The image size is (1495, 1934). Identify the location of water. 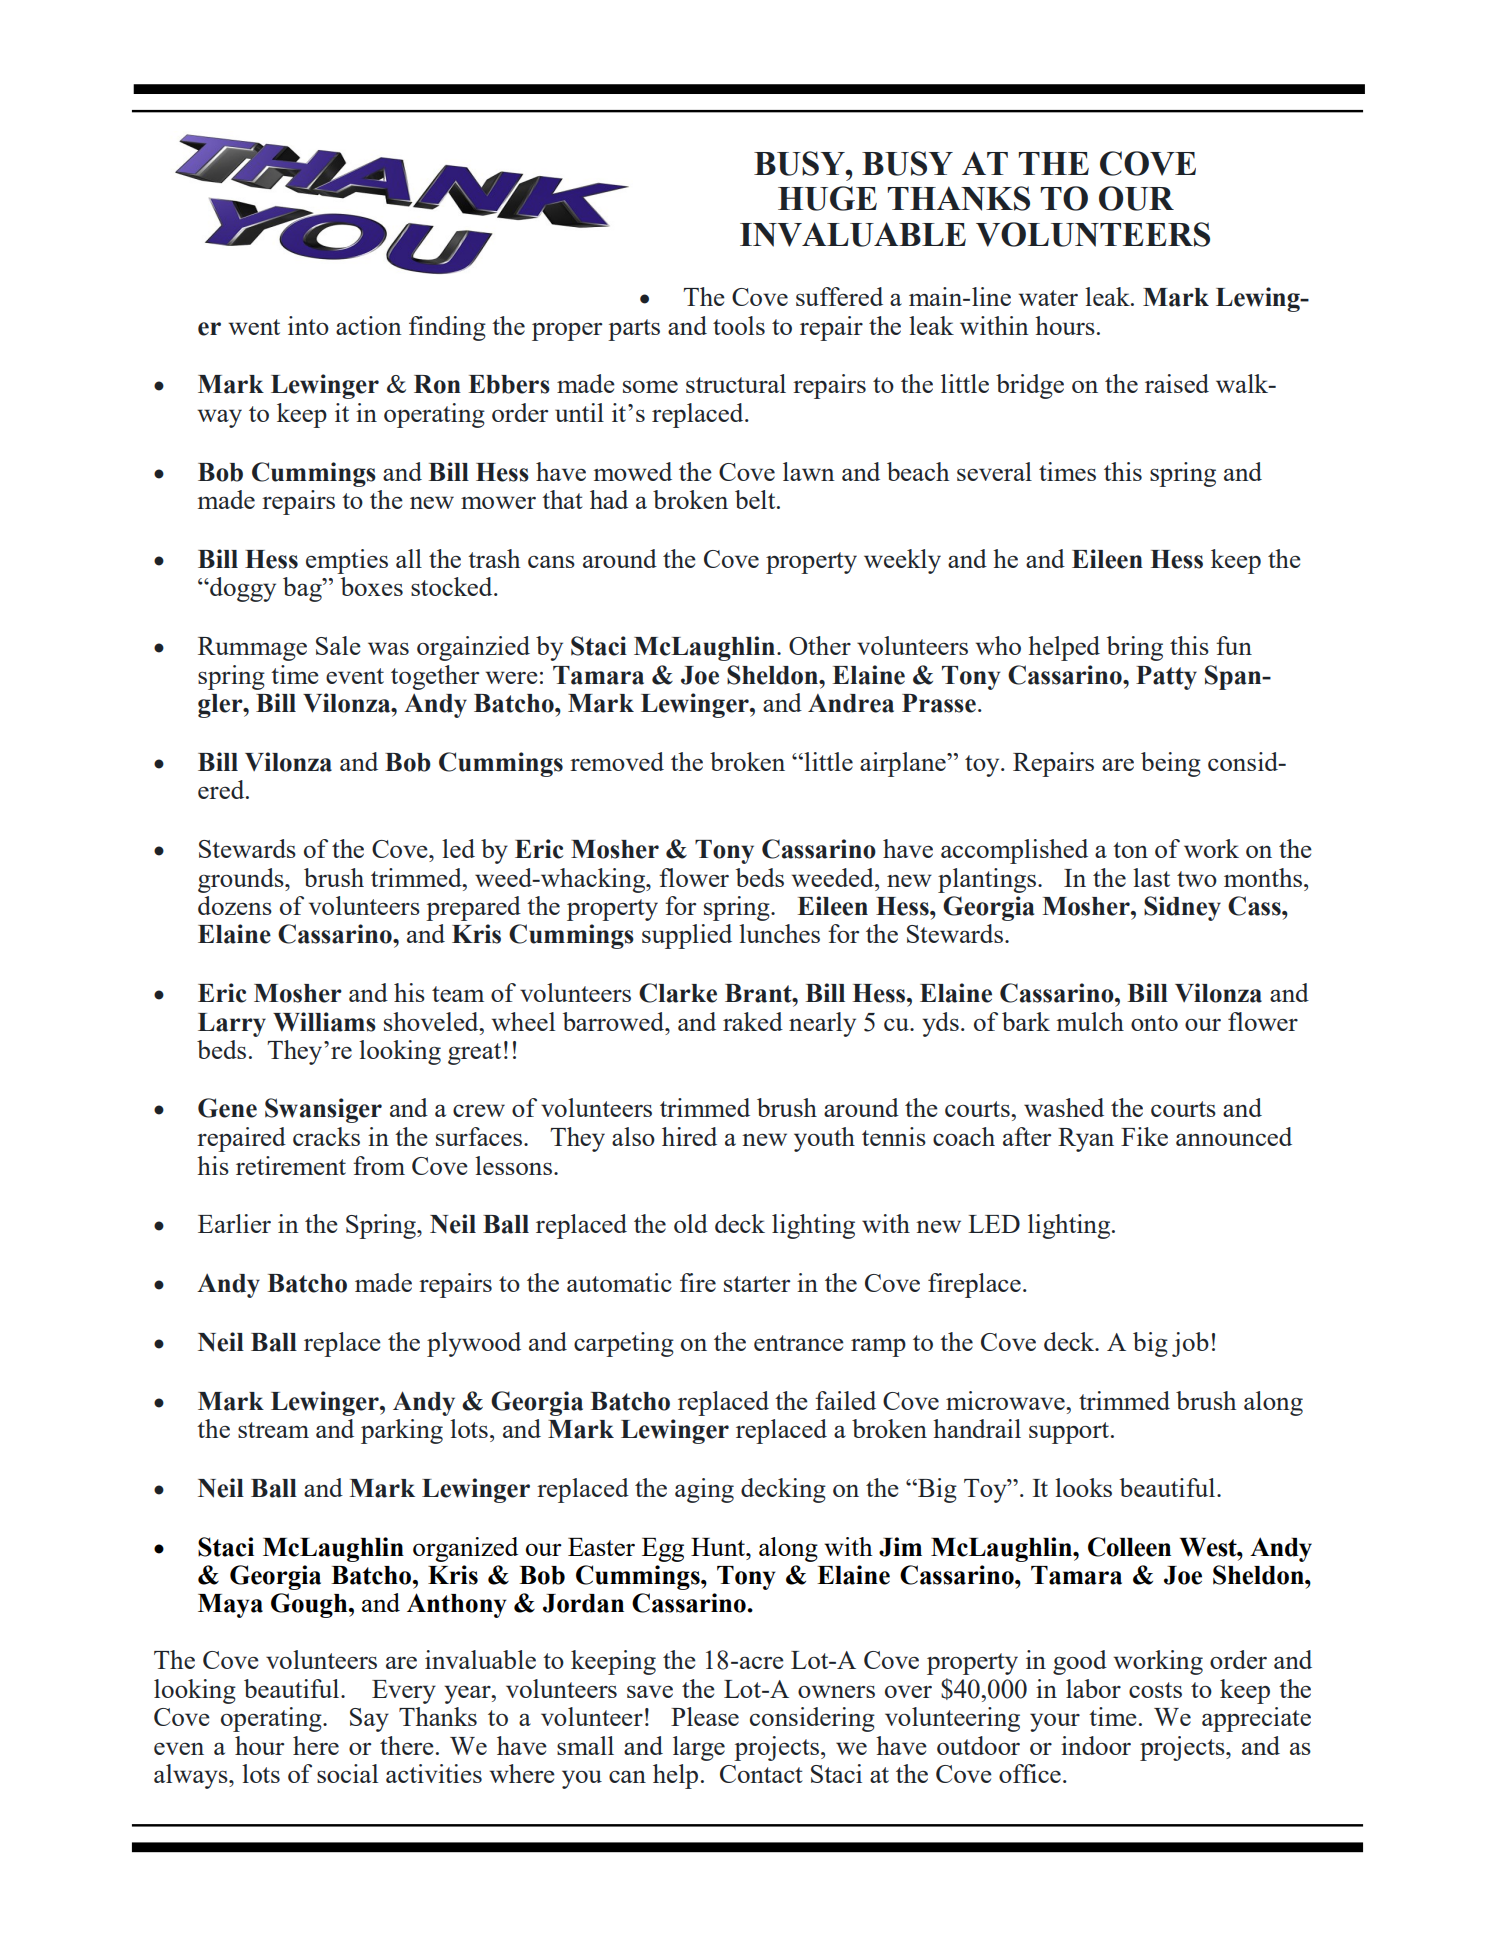
(1048, 298).
